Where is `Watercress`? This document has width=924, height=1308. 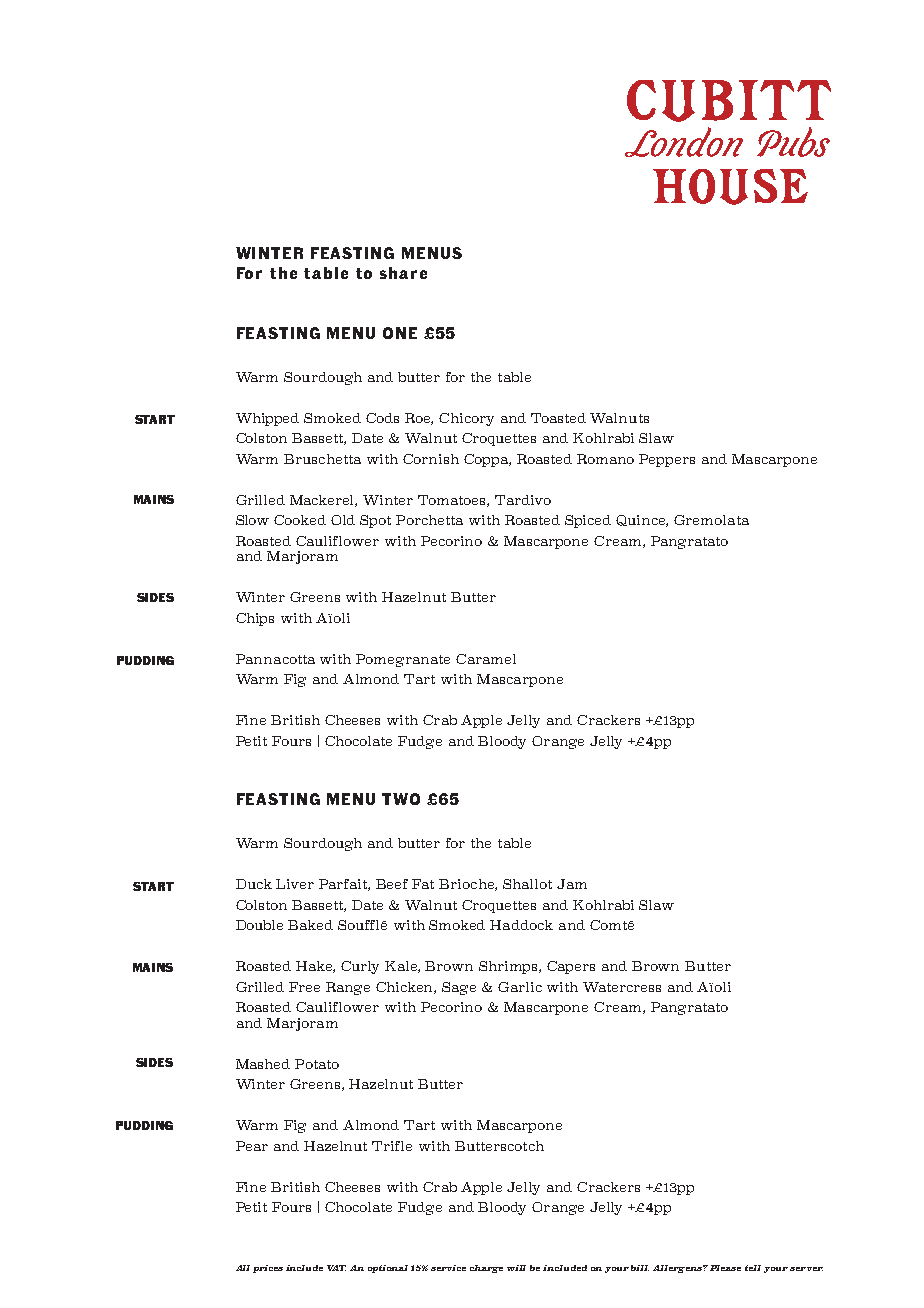 Watercress is located at coordinates (622, 987).
